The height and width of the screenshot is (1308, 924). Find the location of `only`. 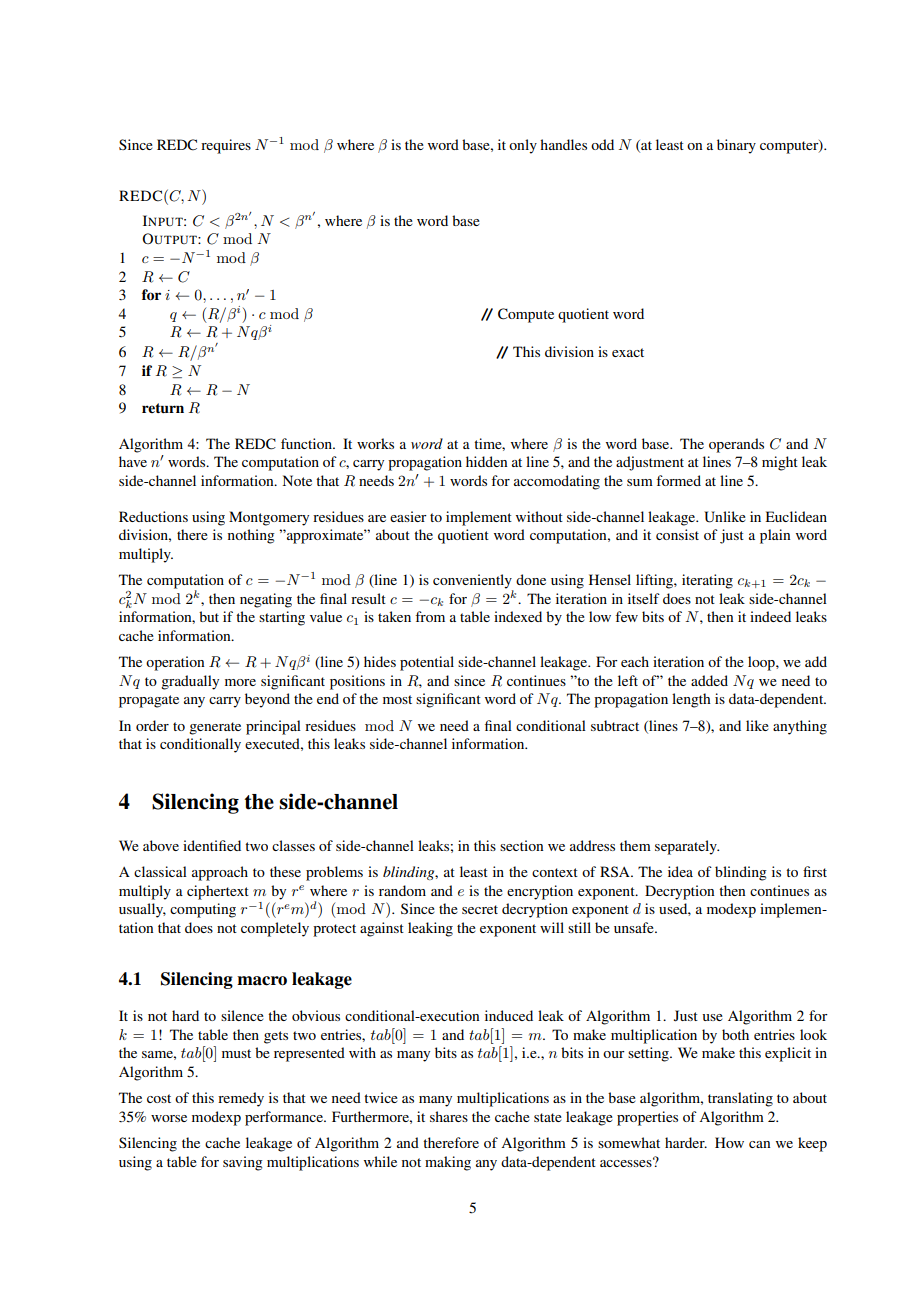

only is located at coordinates (523, 146).
